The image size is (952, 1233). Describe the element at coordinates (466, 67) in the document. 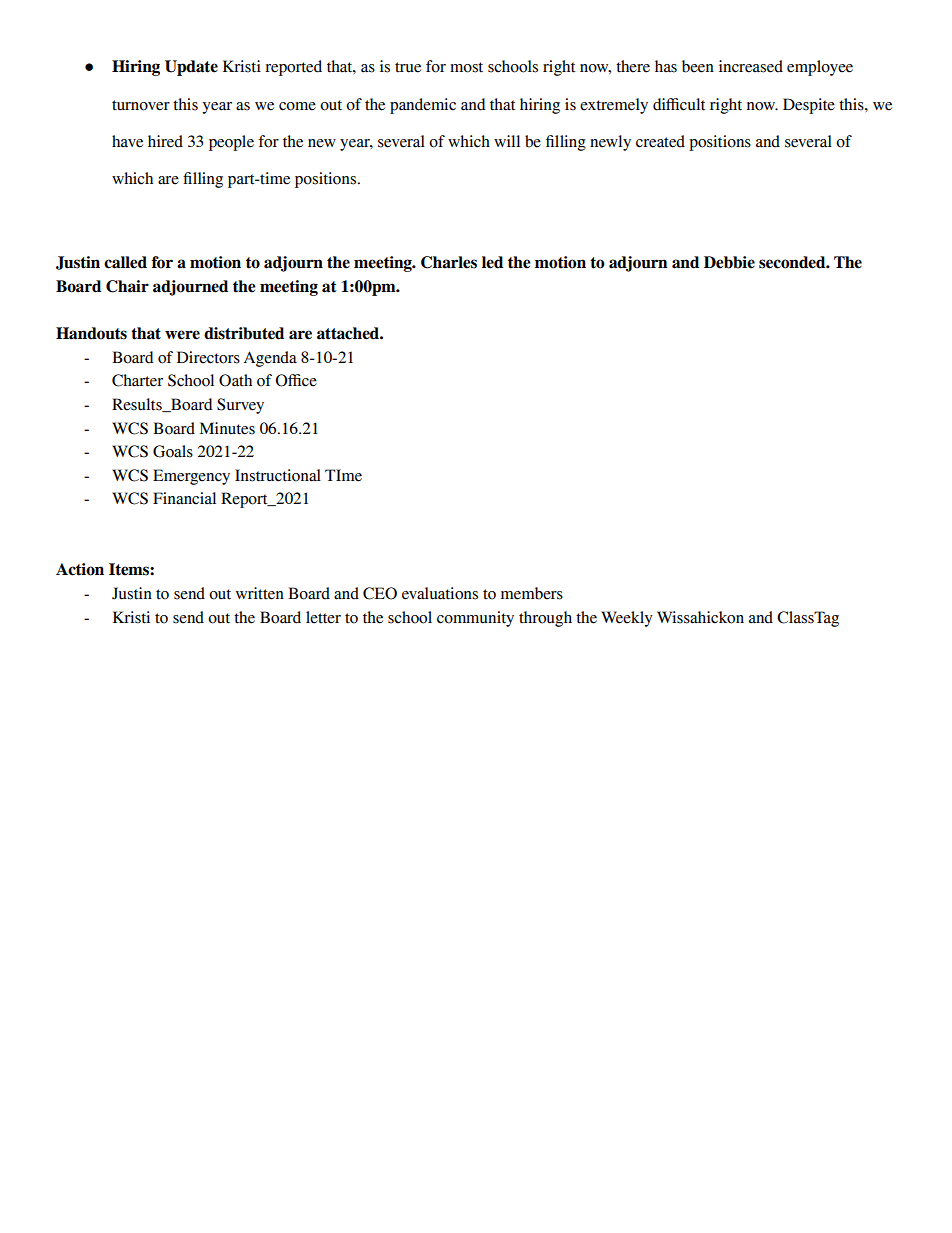

I see `most` at that location.
